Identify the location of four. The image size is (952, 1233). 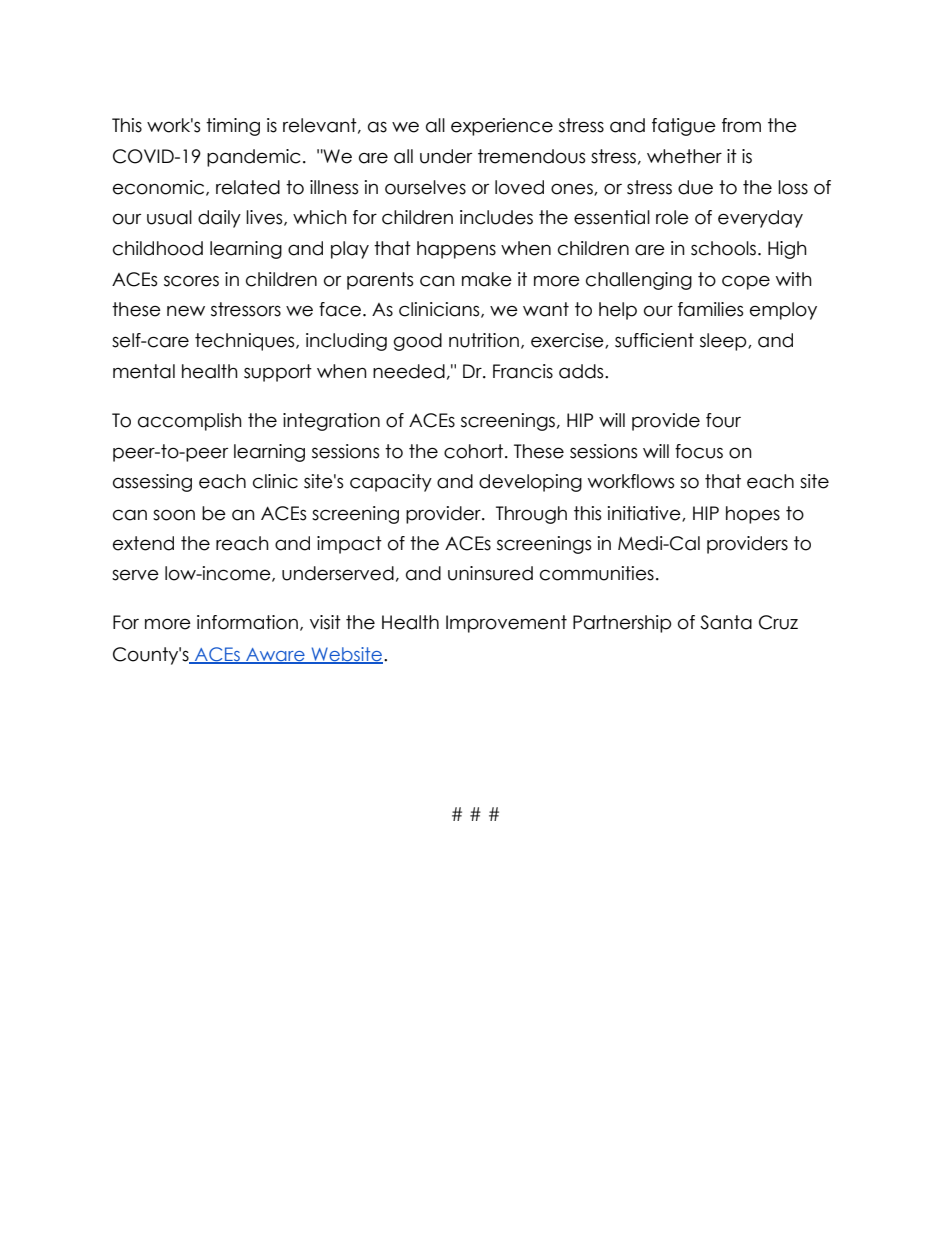
(723, 420).
